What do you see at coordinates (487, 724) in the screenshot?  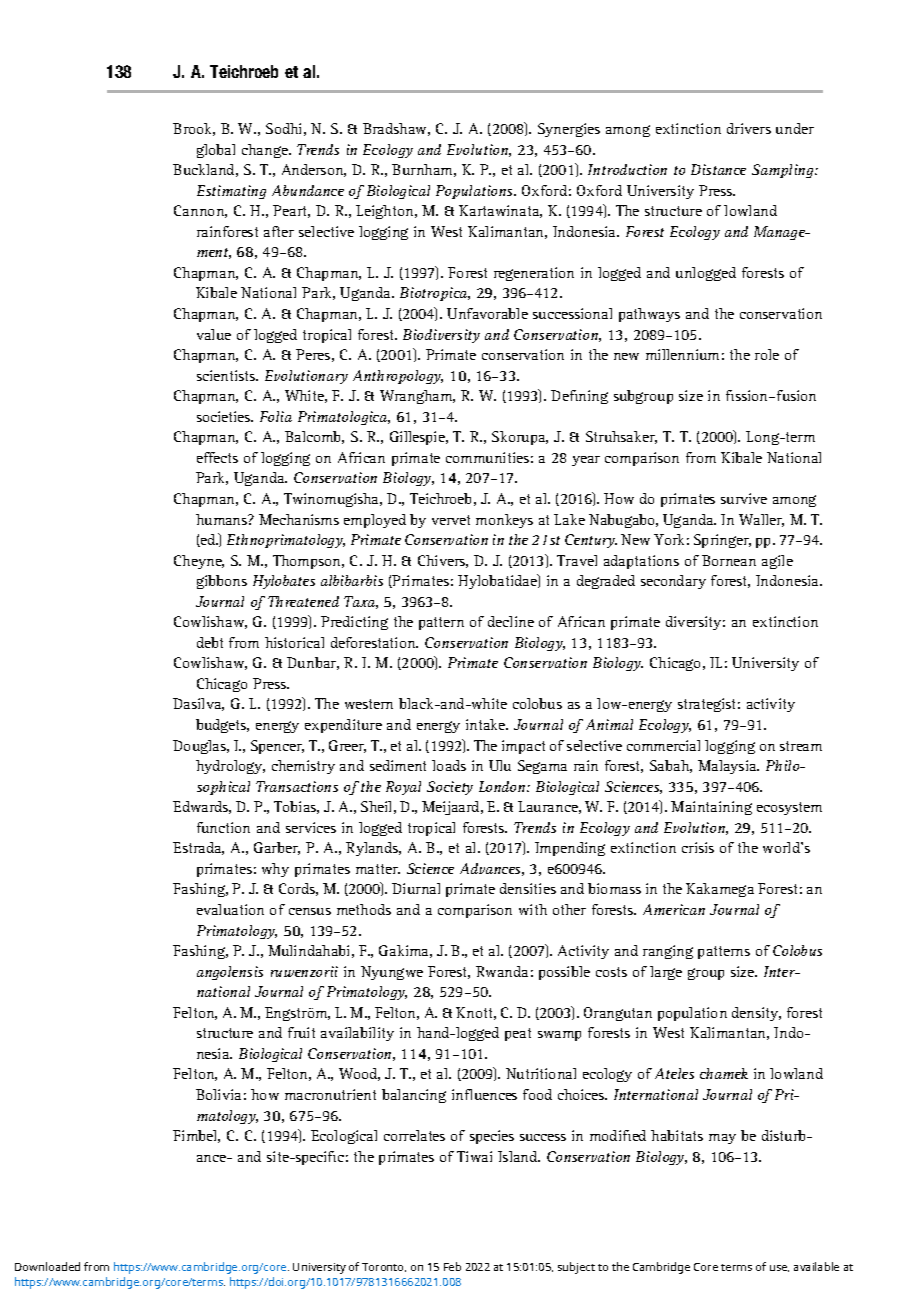 I see `intake` at bounding box center [487, 724].
